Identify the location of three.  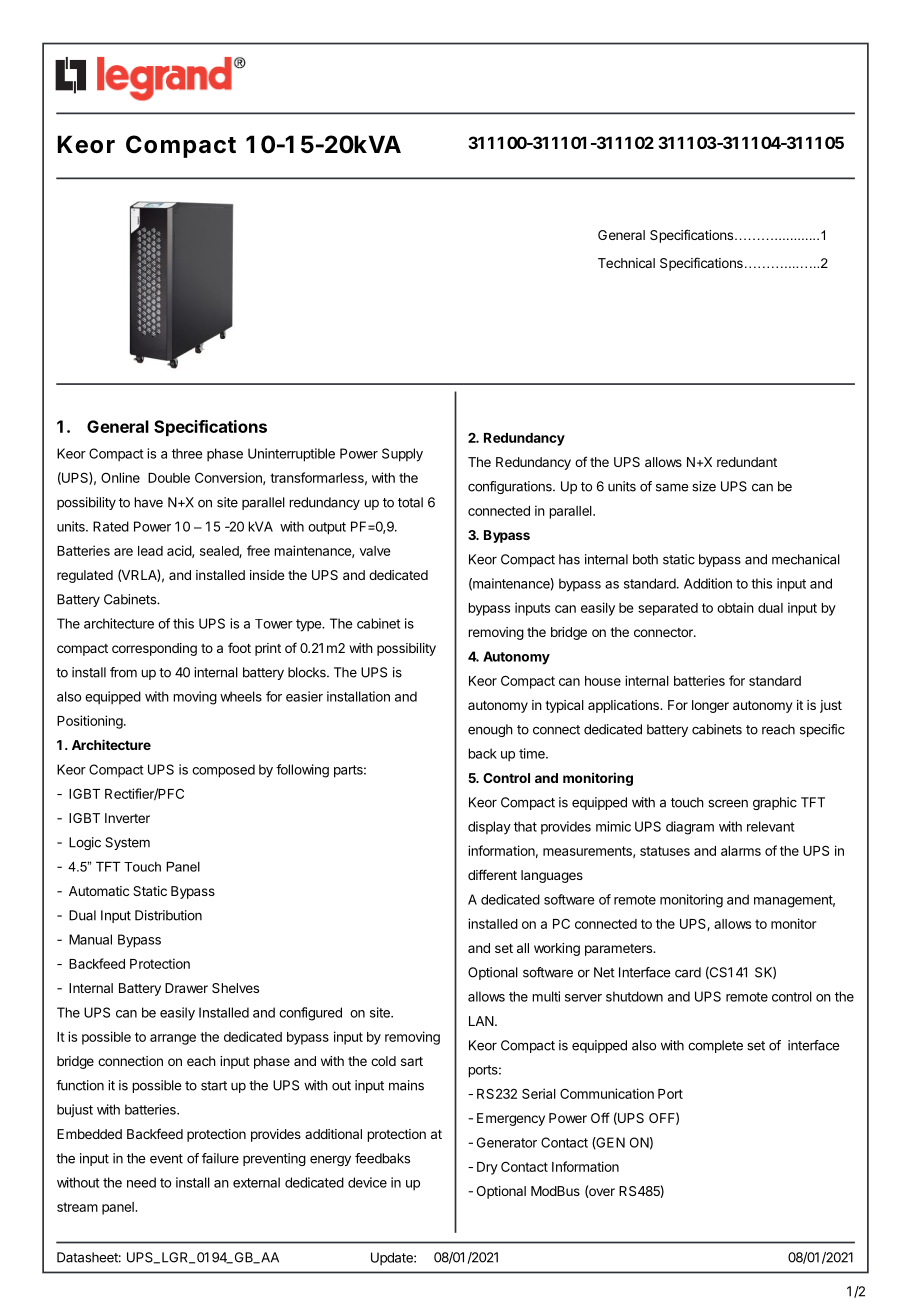
(187, 453).
